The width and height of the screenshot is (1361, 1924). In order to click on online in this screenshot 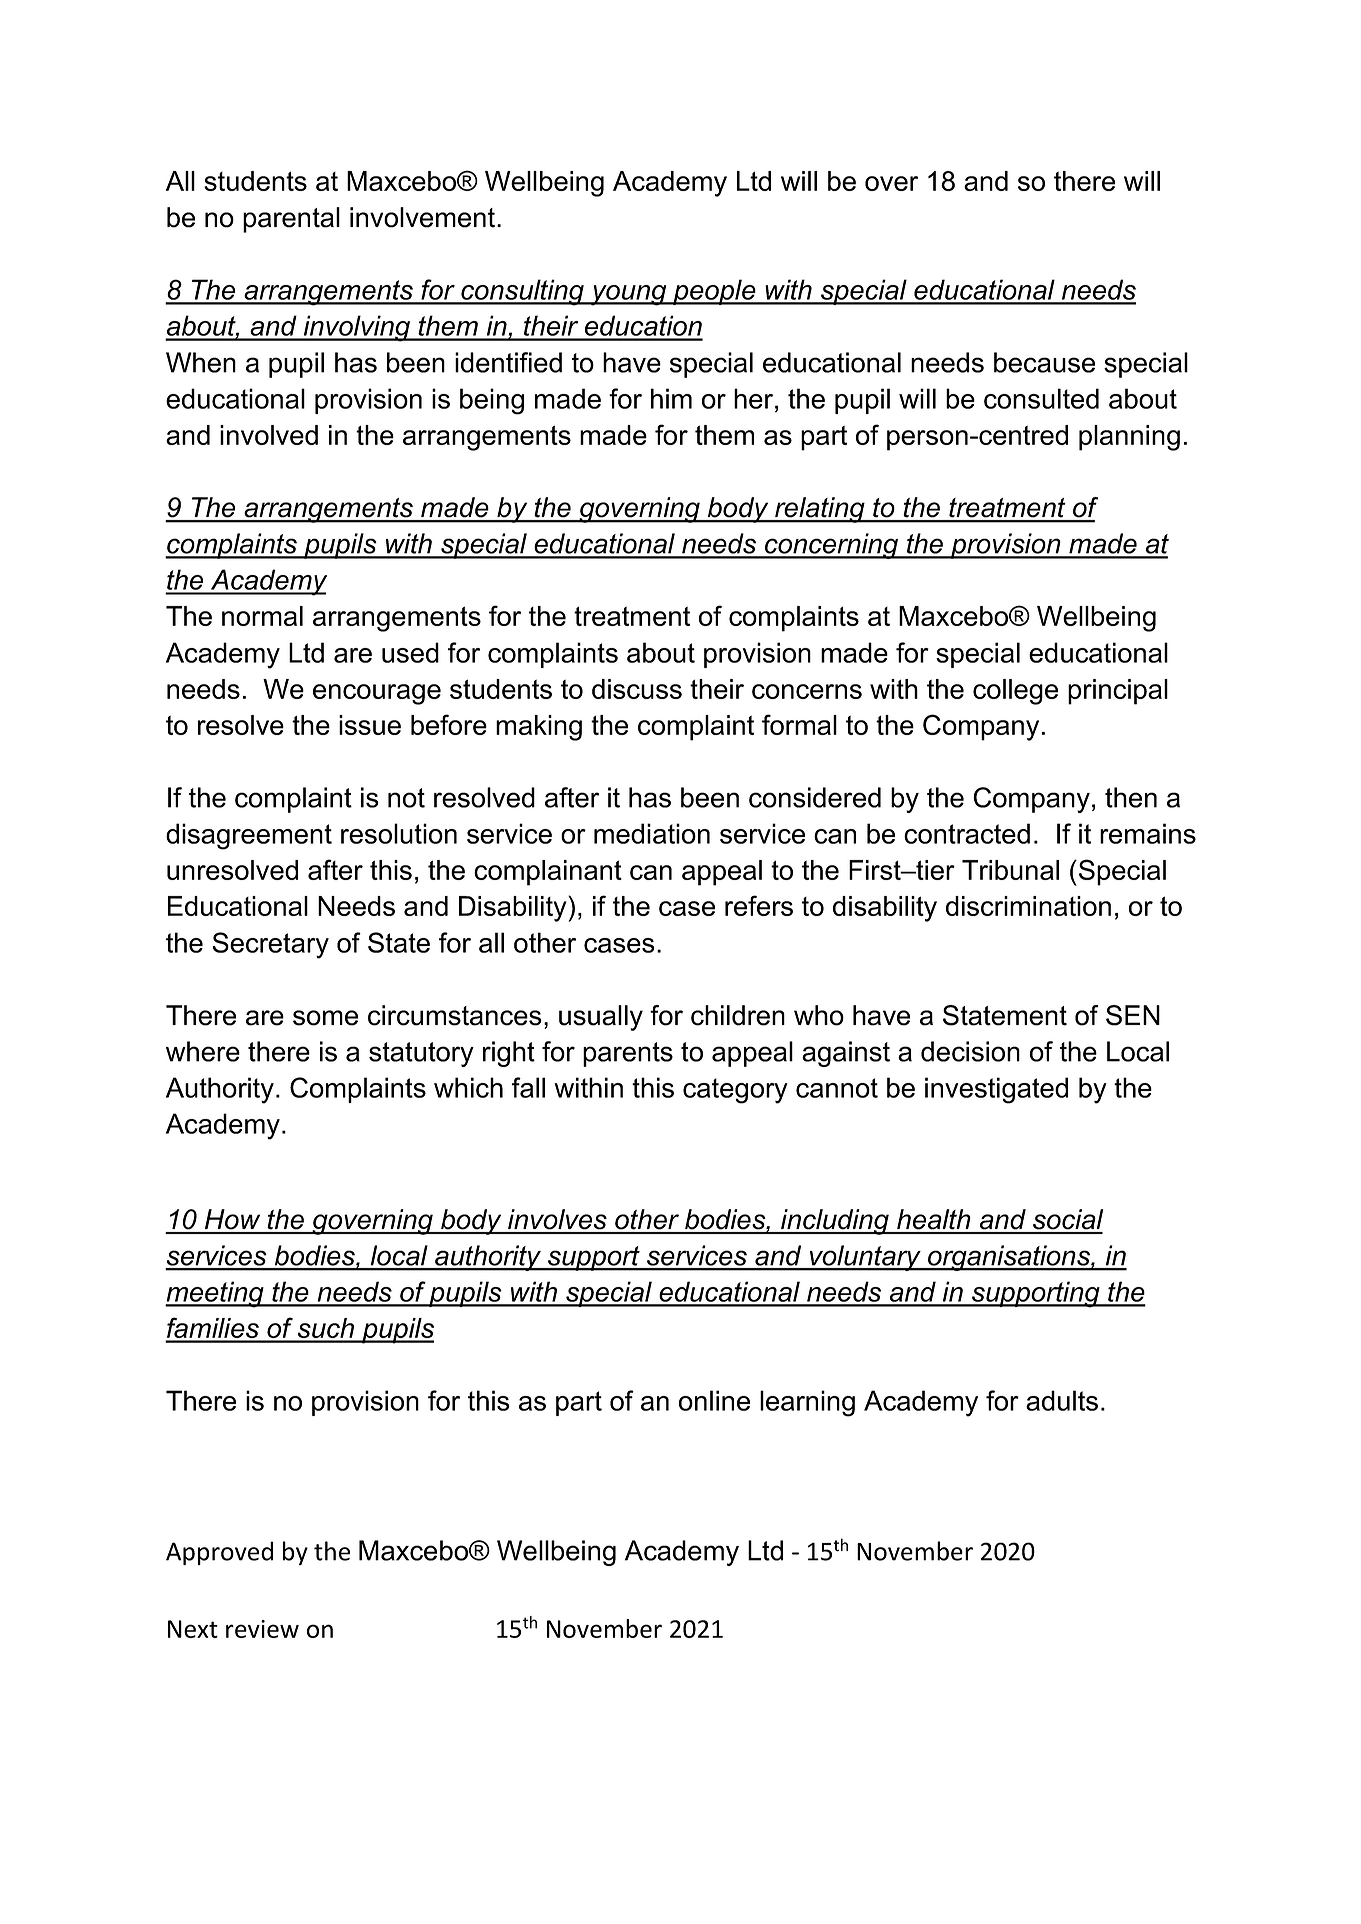, I will do `click(714, 1400)`.
